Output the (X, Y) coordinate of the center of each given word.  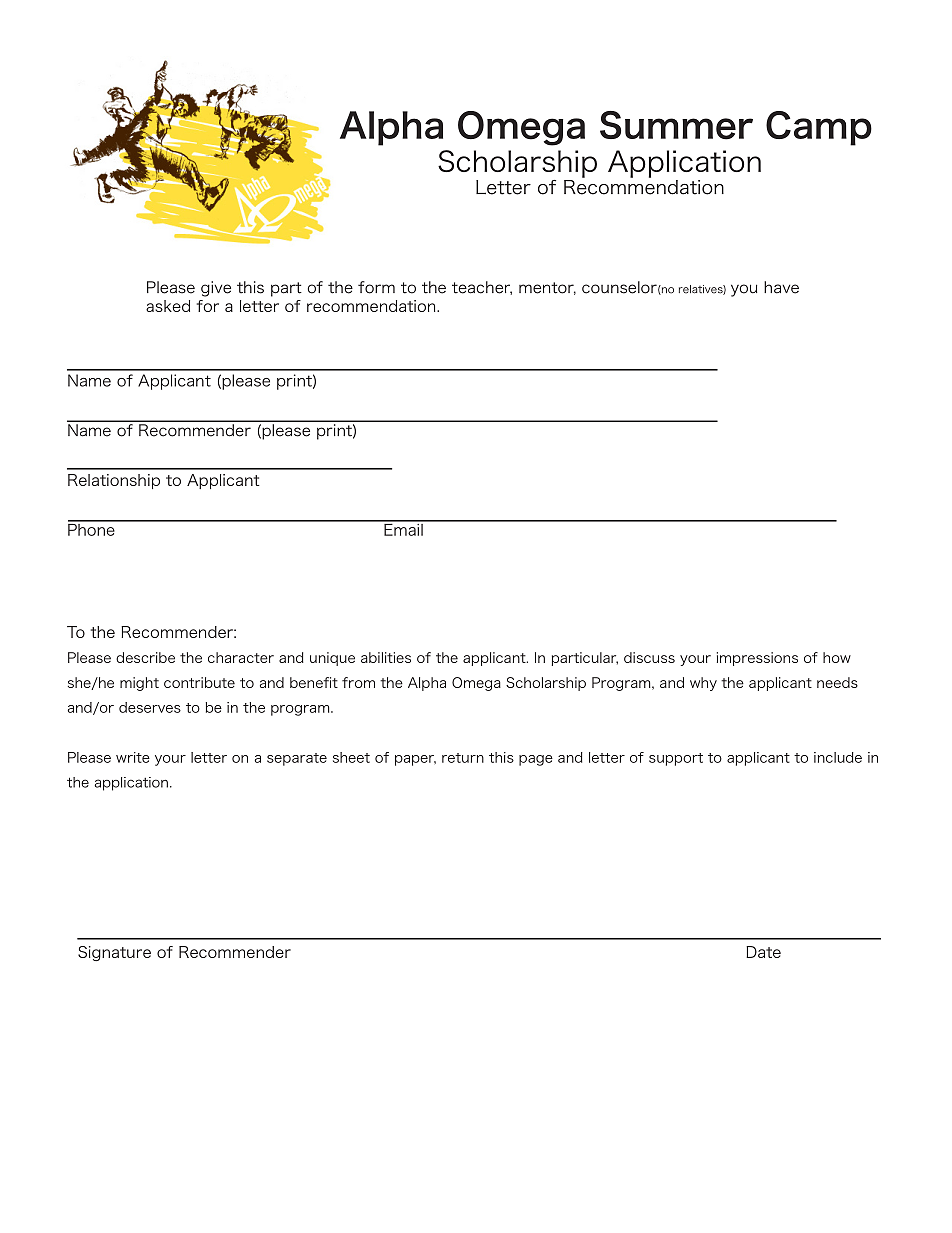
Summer (676, 125)
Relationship (114, 481)
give (216, 289)
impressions (757, 659)
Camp (819, 128)
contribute (199, 682)
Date (763, 952)
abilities (386, 657)
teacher (482, 288)
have (781, 287)
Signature (114, 953)
